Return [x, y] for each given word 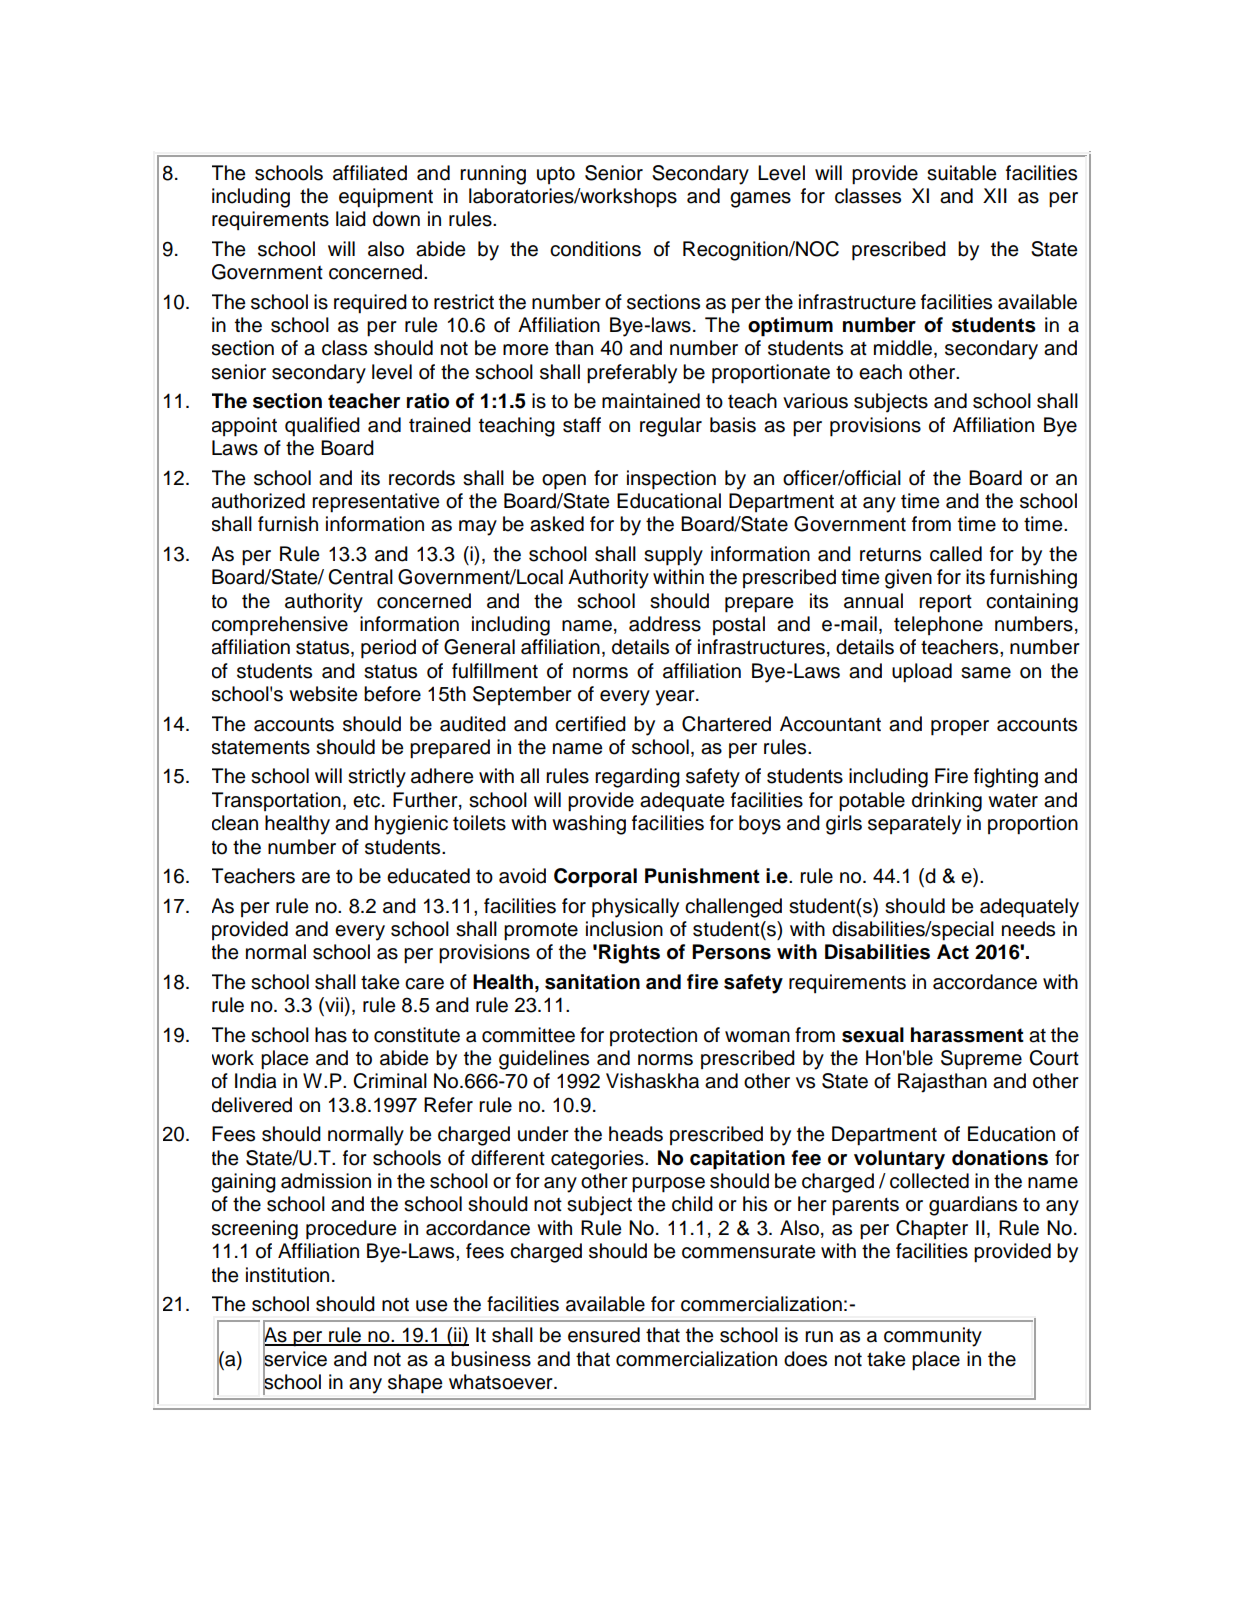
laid [351, 219]
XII [995, 195]
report [945, 604]
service [295, 1358]
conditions [595, 249]
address [665, 624]
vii [333, 1006]
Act [953, 952]
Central [360, 577]
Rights [629, 954]
